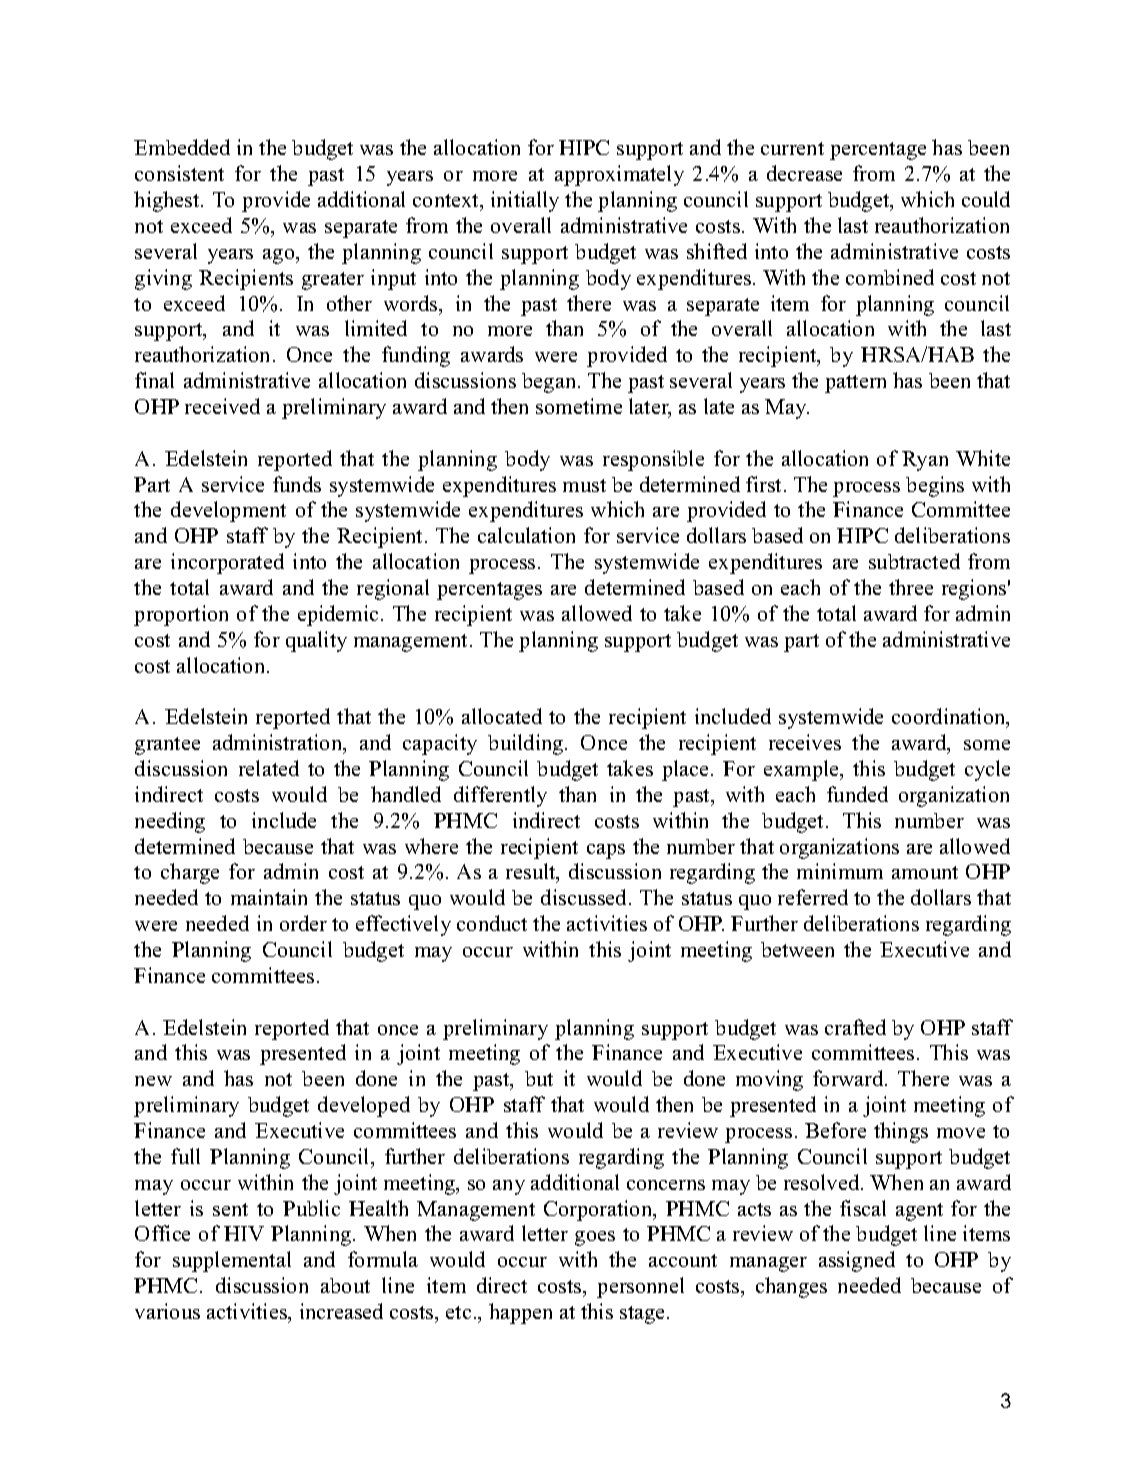 This document has width=1147, height=1484. Describe the element at coordinates (316, 641) in the document. I see `quality` at that location.
